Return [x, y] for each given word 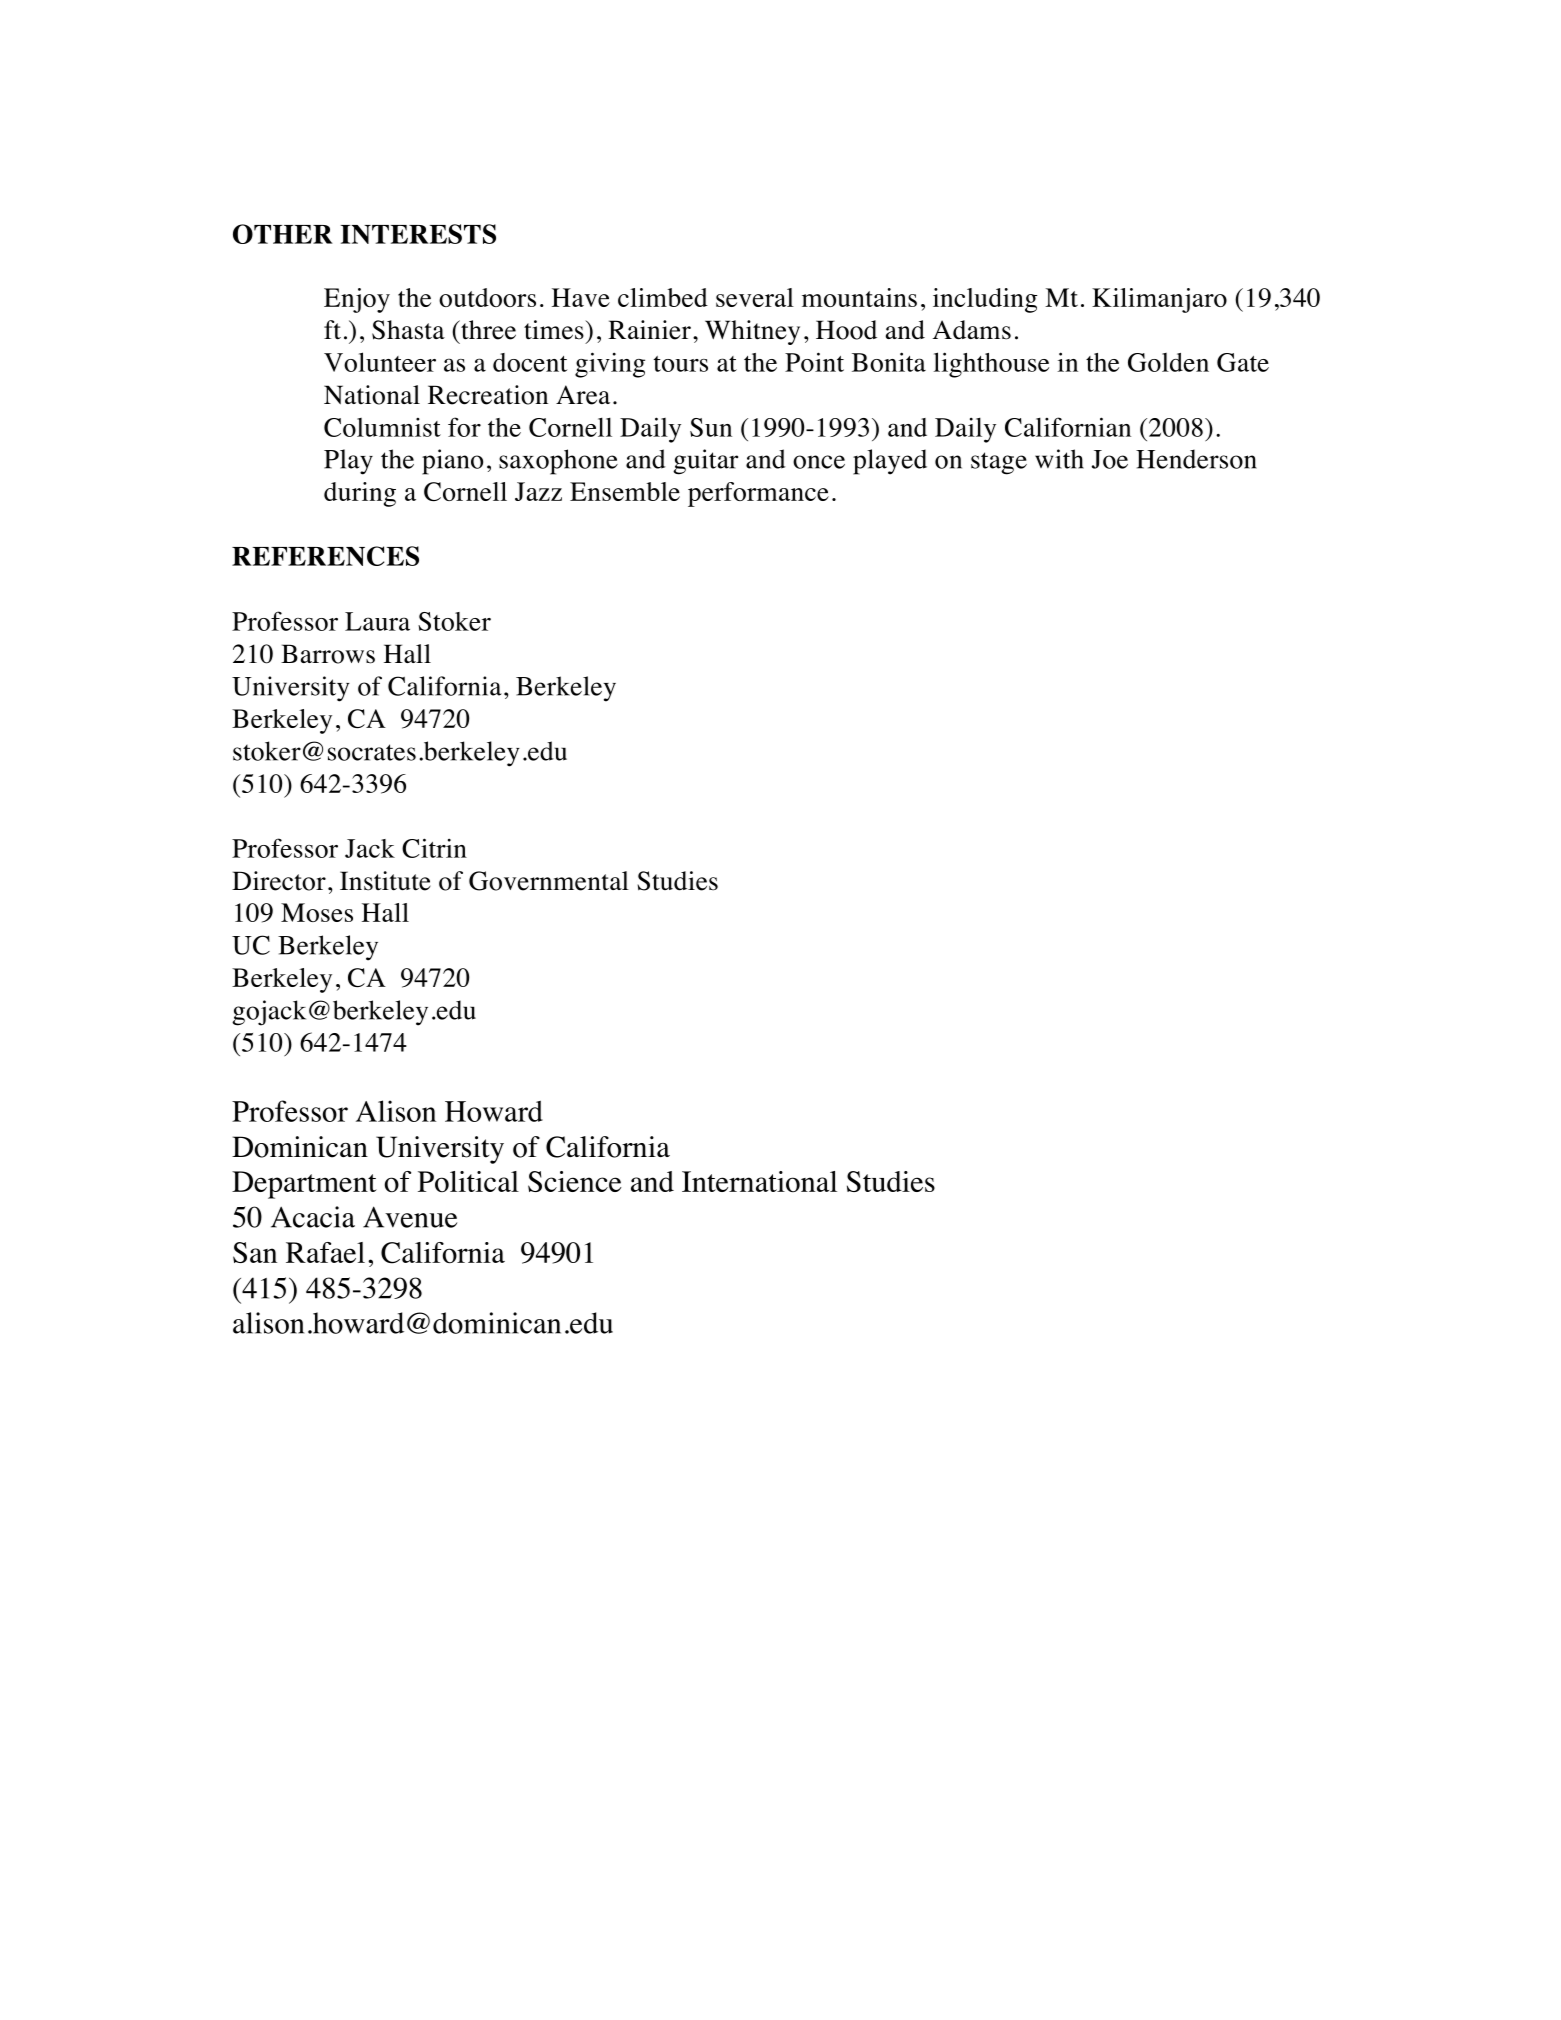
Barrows [328, 654]
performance [758, 494]
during [360, 494]
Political [468, 1181]
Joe [1110, 459]
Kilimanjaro [1159, 300]
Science [574, 1181]
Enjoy [357, 300]
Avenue [410, 1217]
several [755, 297]
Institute [385, 881]
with [1059, 459]
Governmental [549, 881]
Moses [317, 912]
